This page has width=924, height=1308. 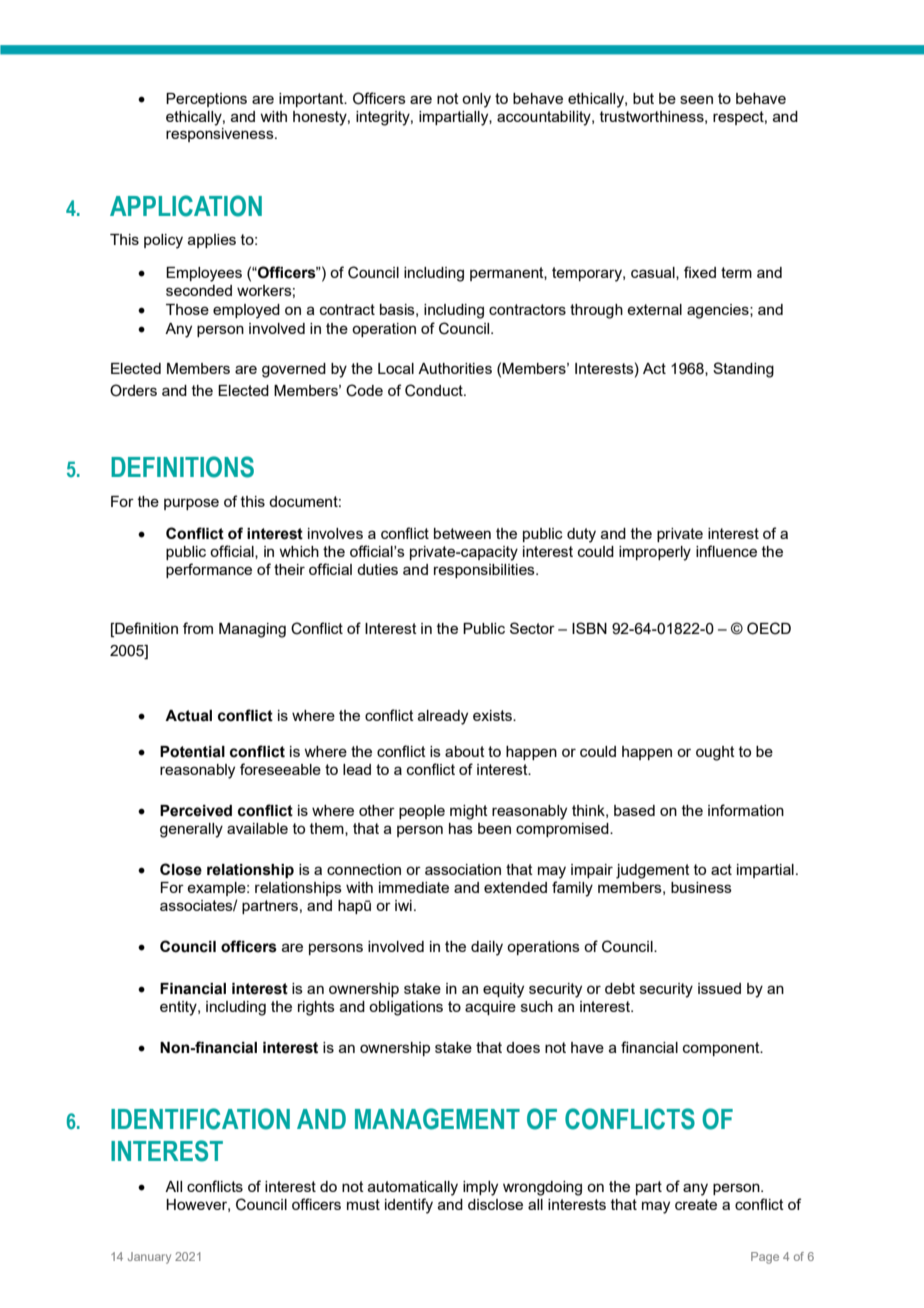 I want to click on create, so click(x=696, y=1204).
